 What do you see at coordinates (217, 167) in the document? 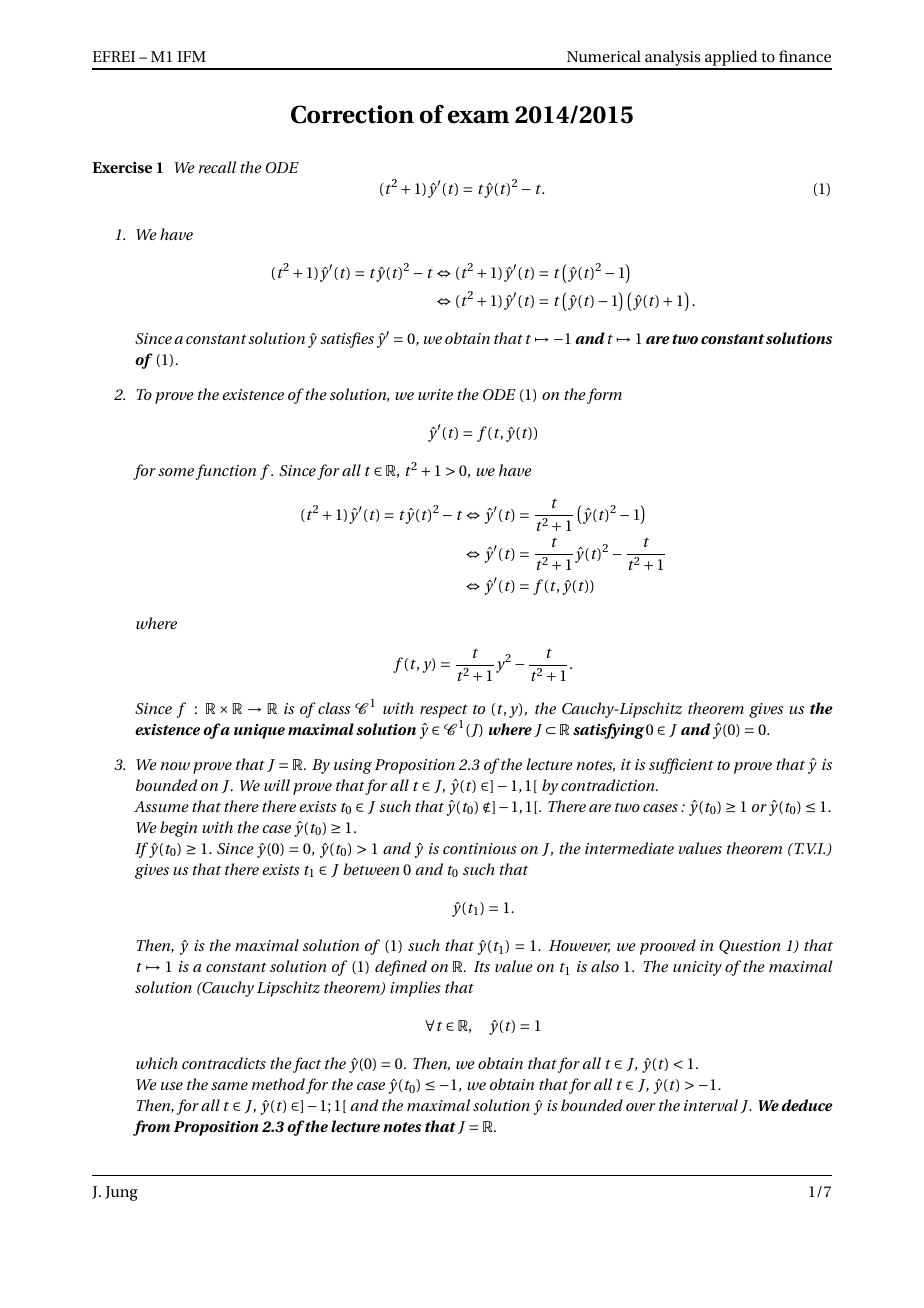
I see `recall` at bounding box center [217, 167].
